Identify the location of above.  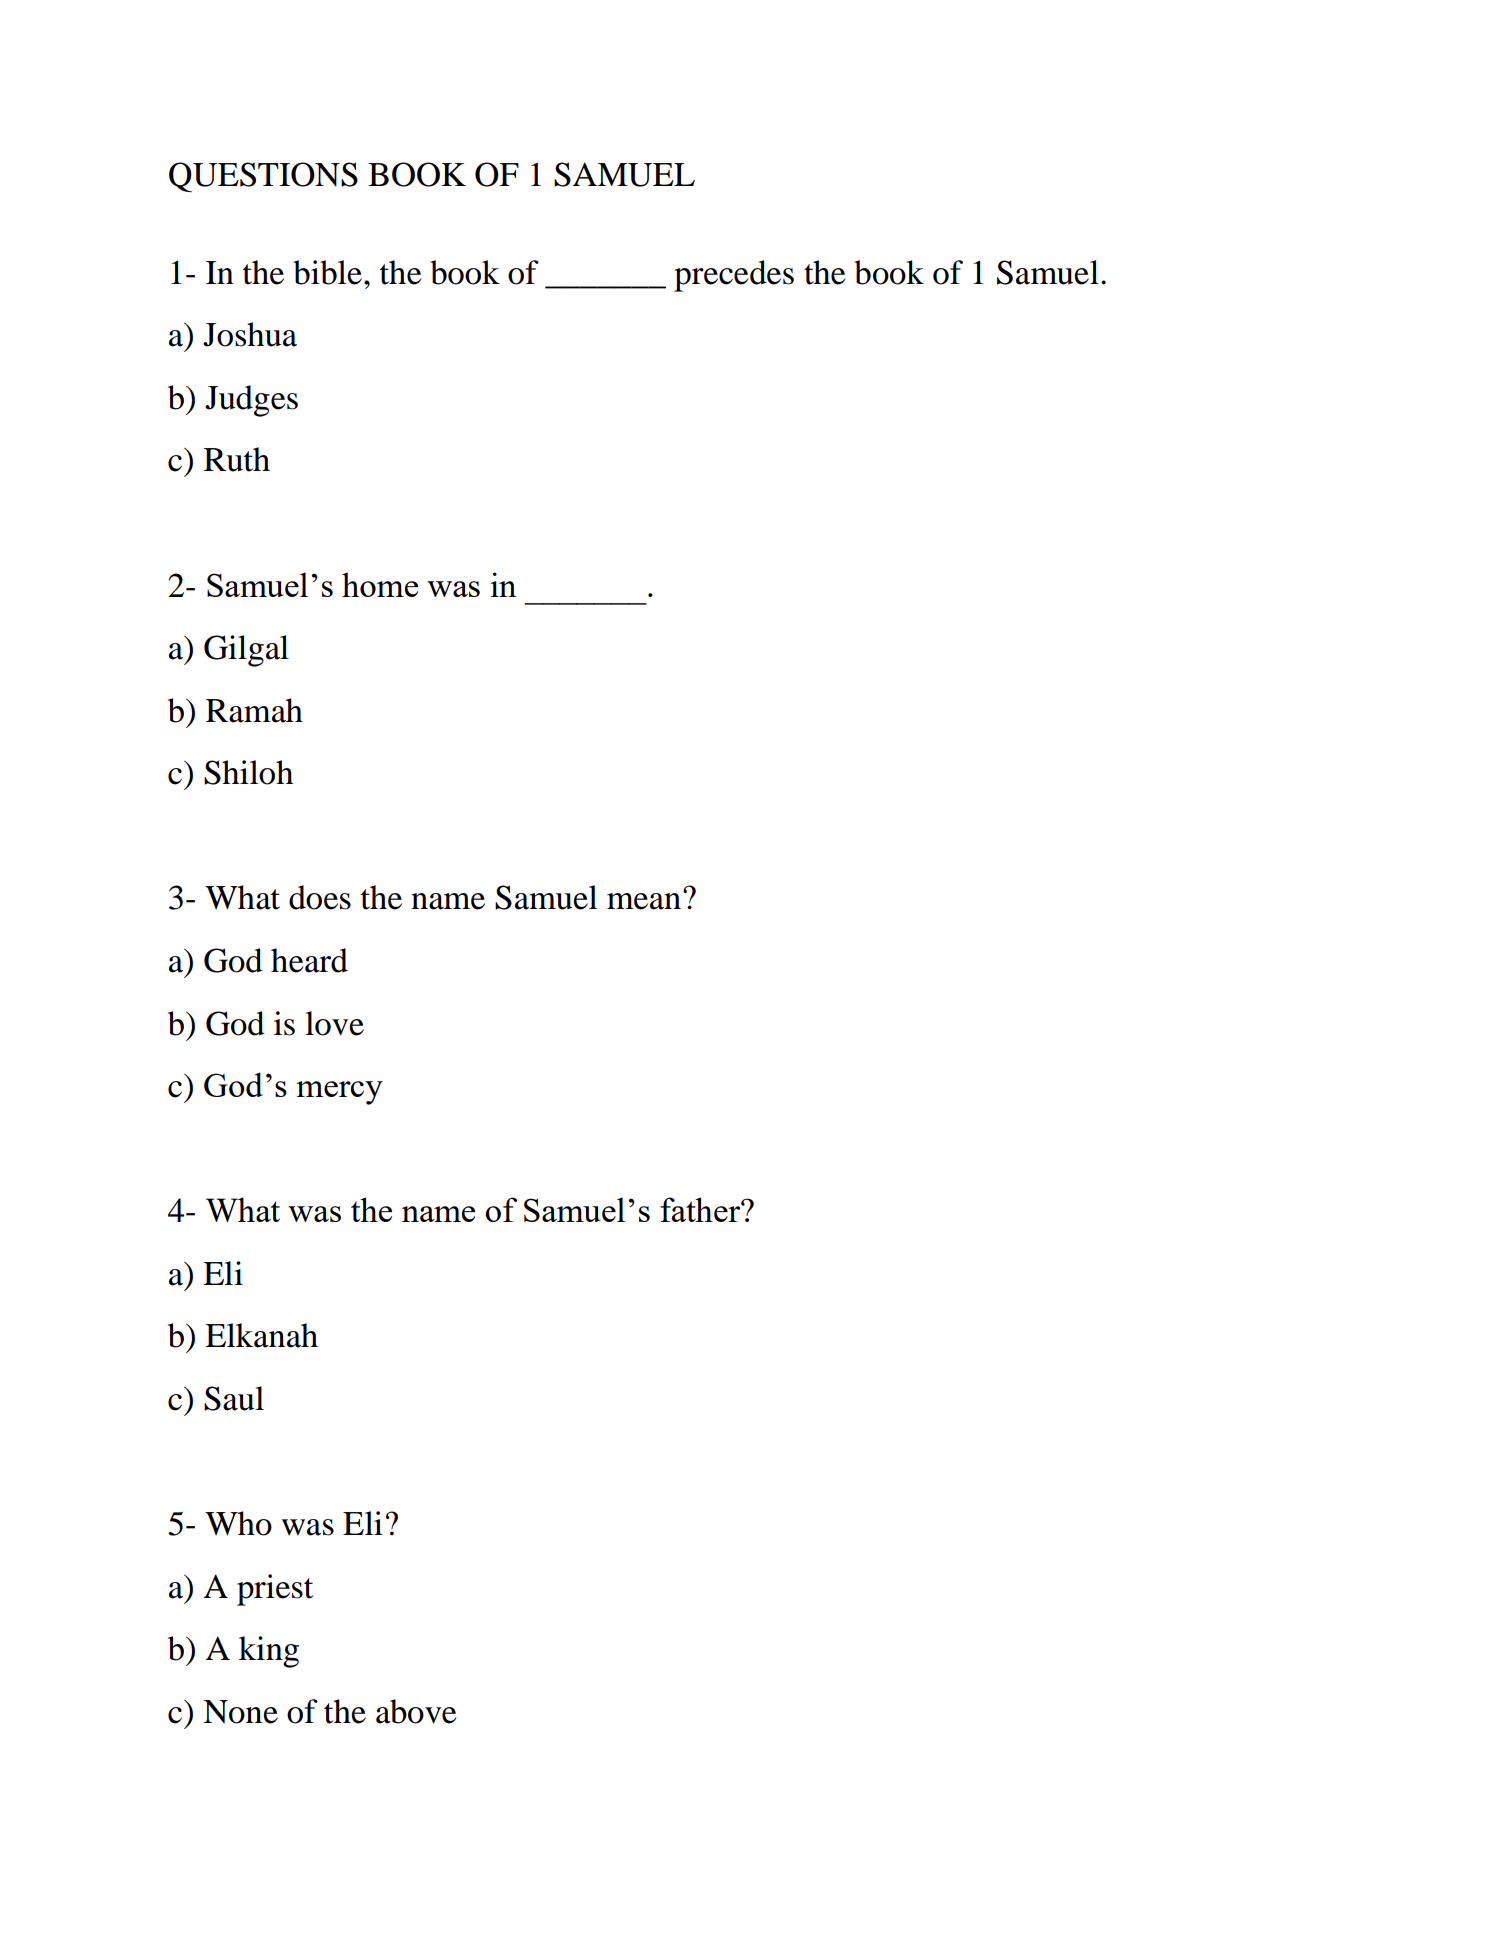
(416, 1711).
